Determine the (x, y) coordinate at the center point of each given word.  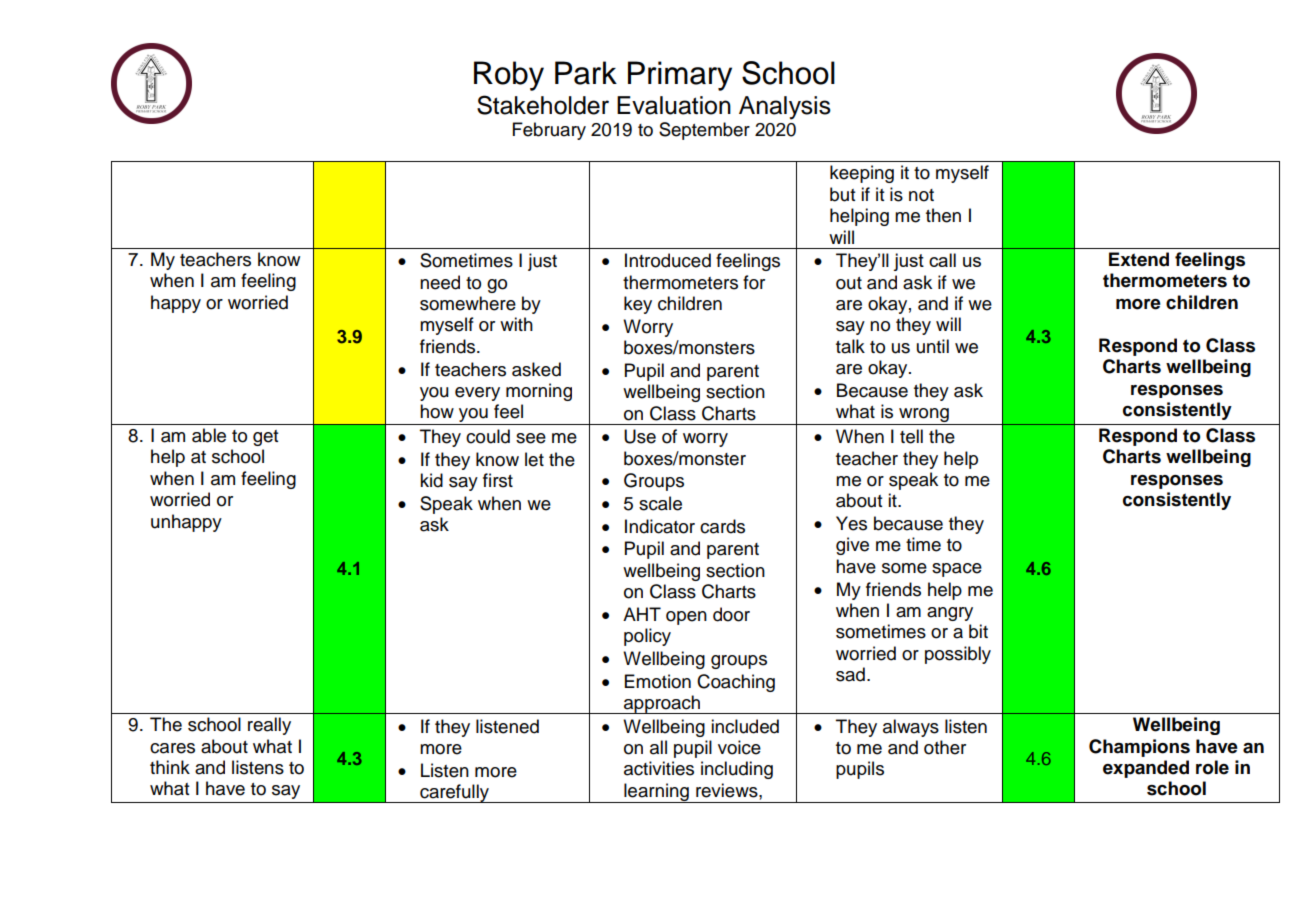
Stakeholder (543, 105)
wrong (924, 416)
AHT (642, 614)
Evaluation (674, 105)
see (531, 438)
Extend (1139, 259)
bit (978, 631)
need (440, 282)
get (266, 438)
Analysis (785, 108)
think (170, 767)
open (686, 618)
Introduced (668, 260)
